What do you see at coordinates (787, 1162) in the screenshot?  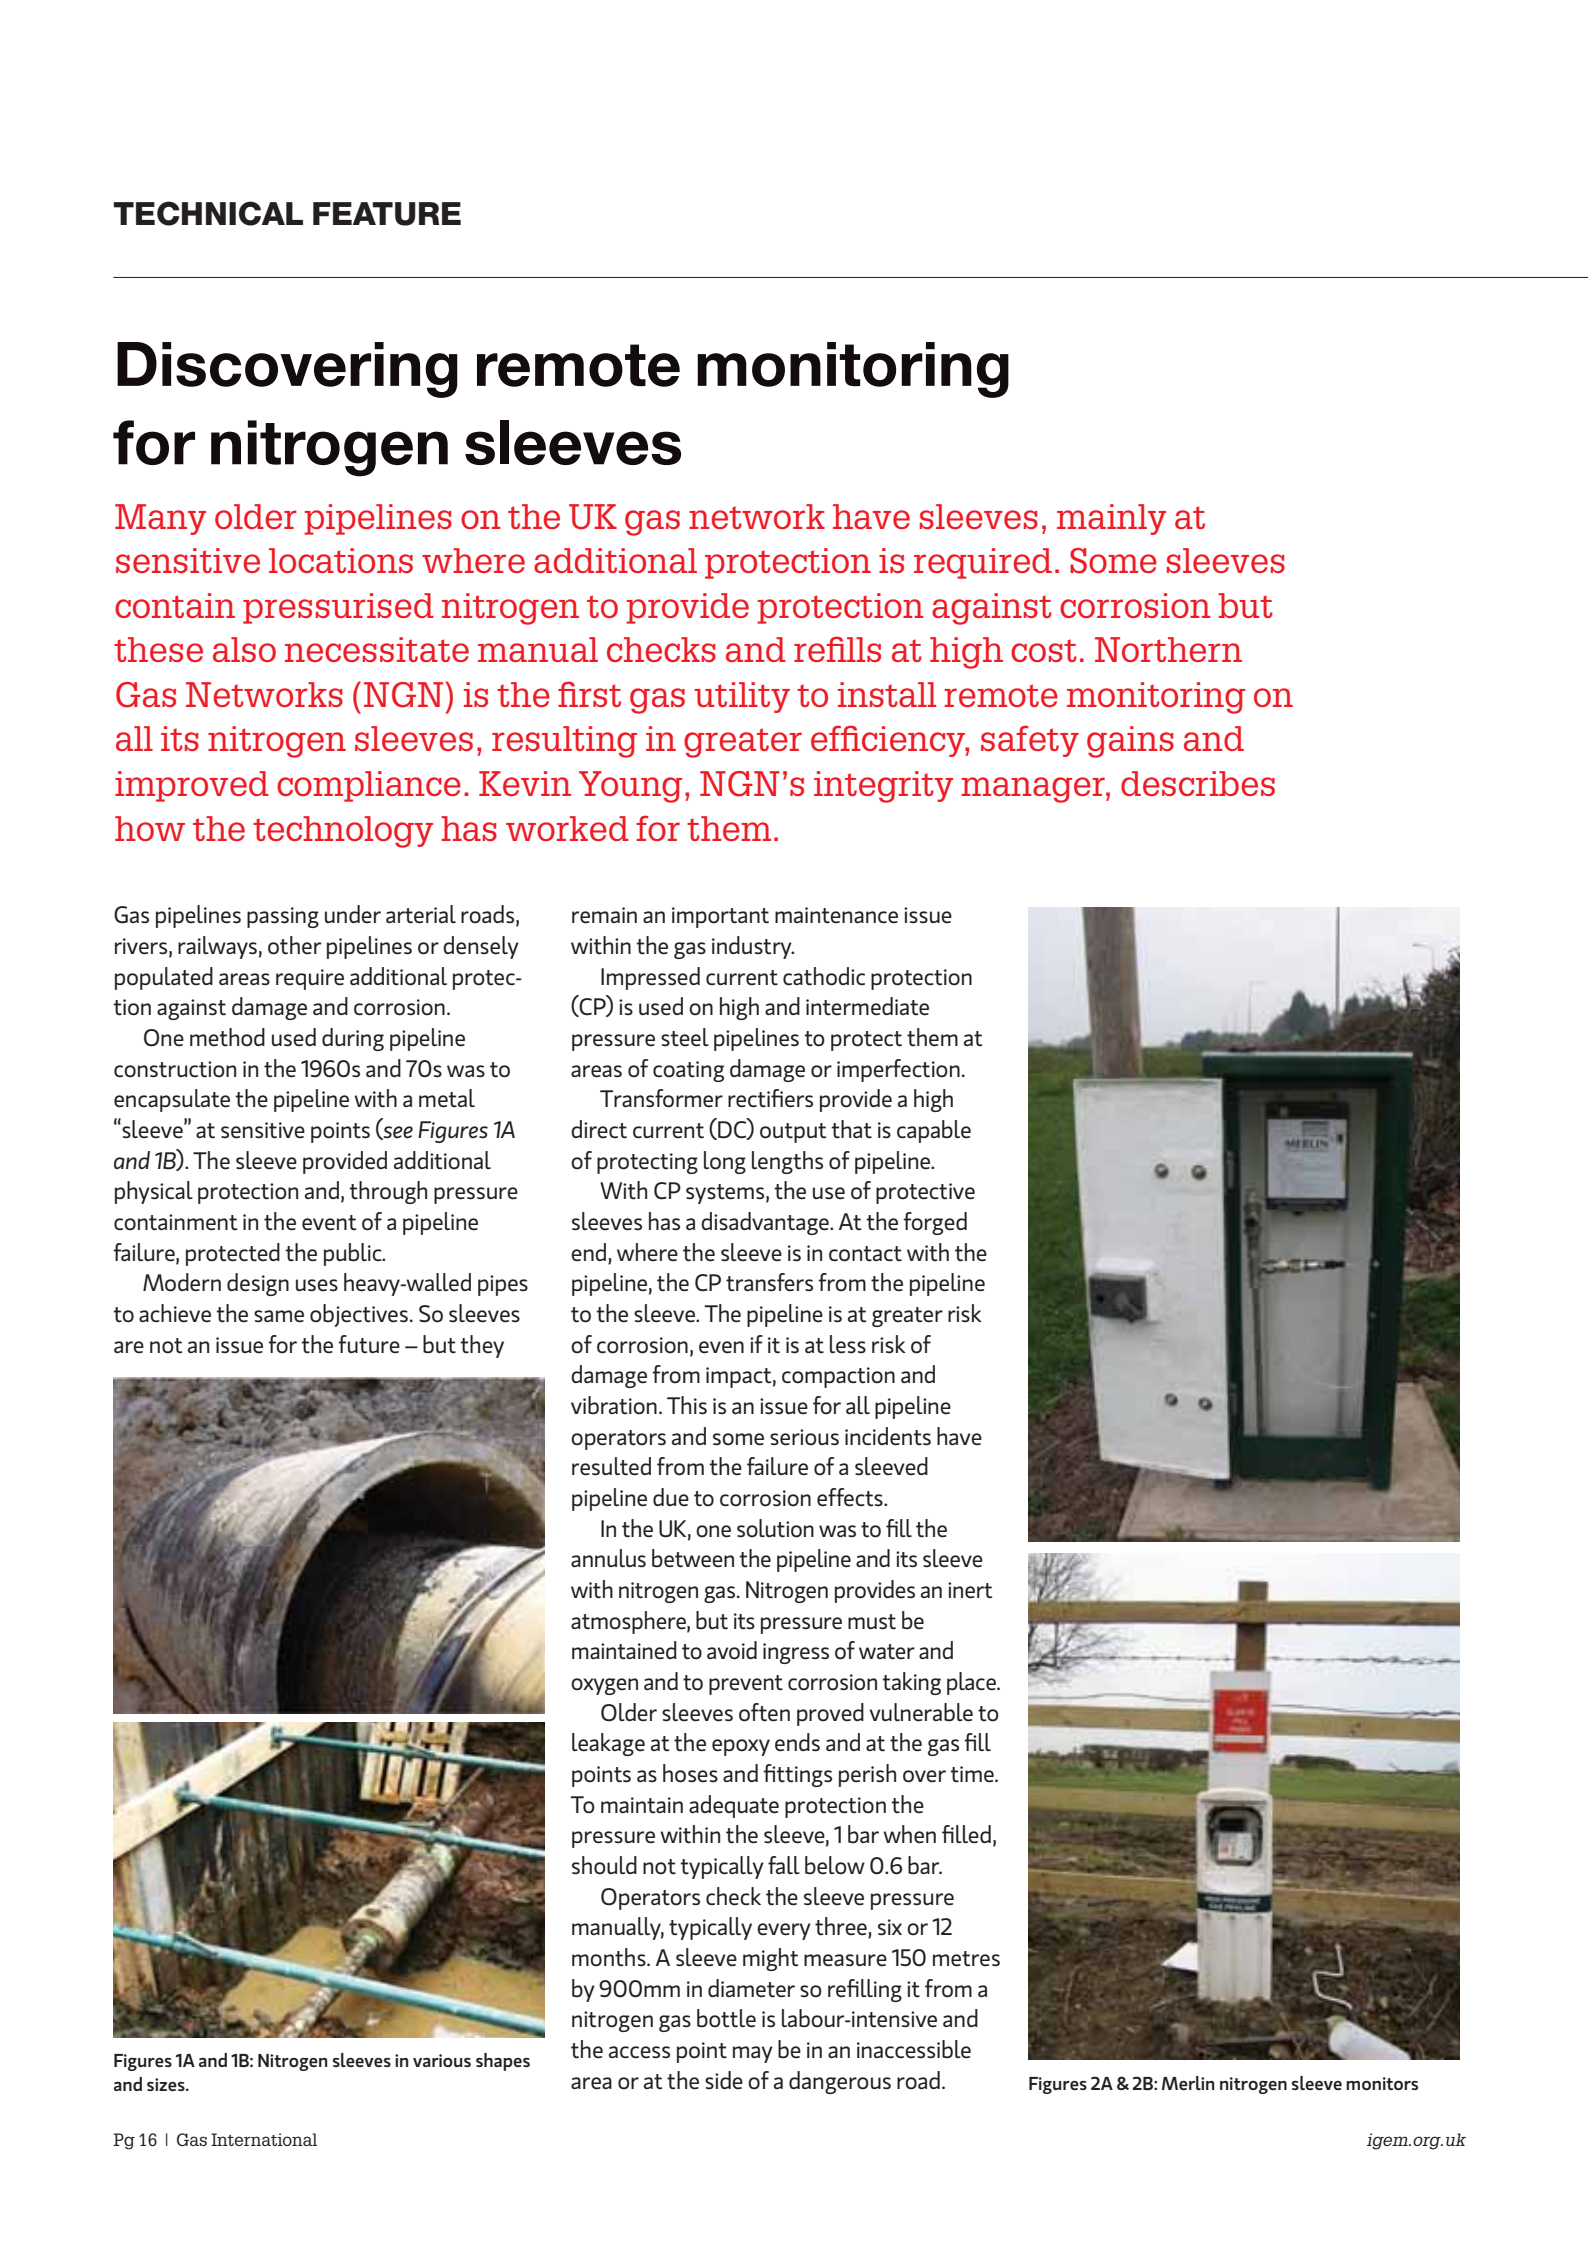 I see `lengths` at bounding box center [787, 1162].
